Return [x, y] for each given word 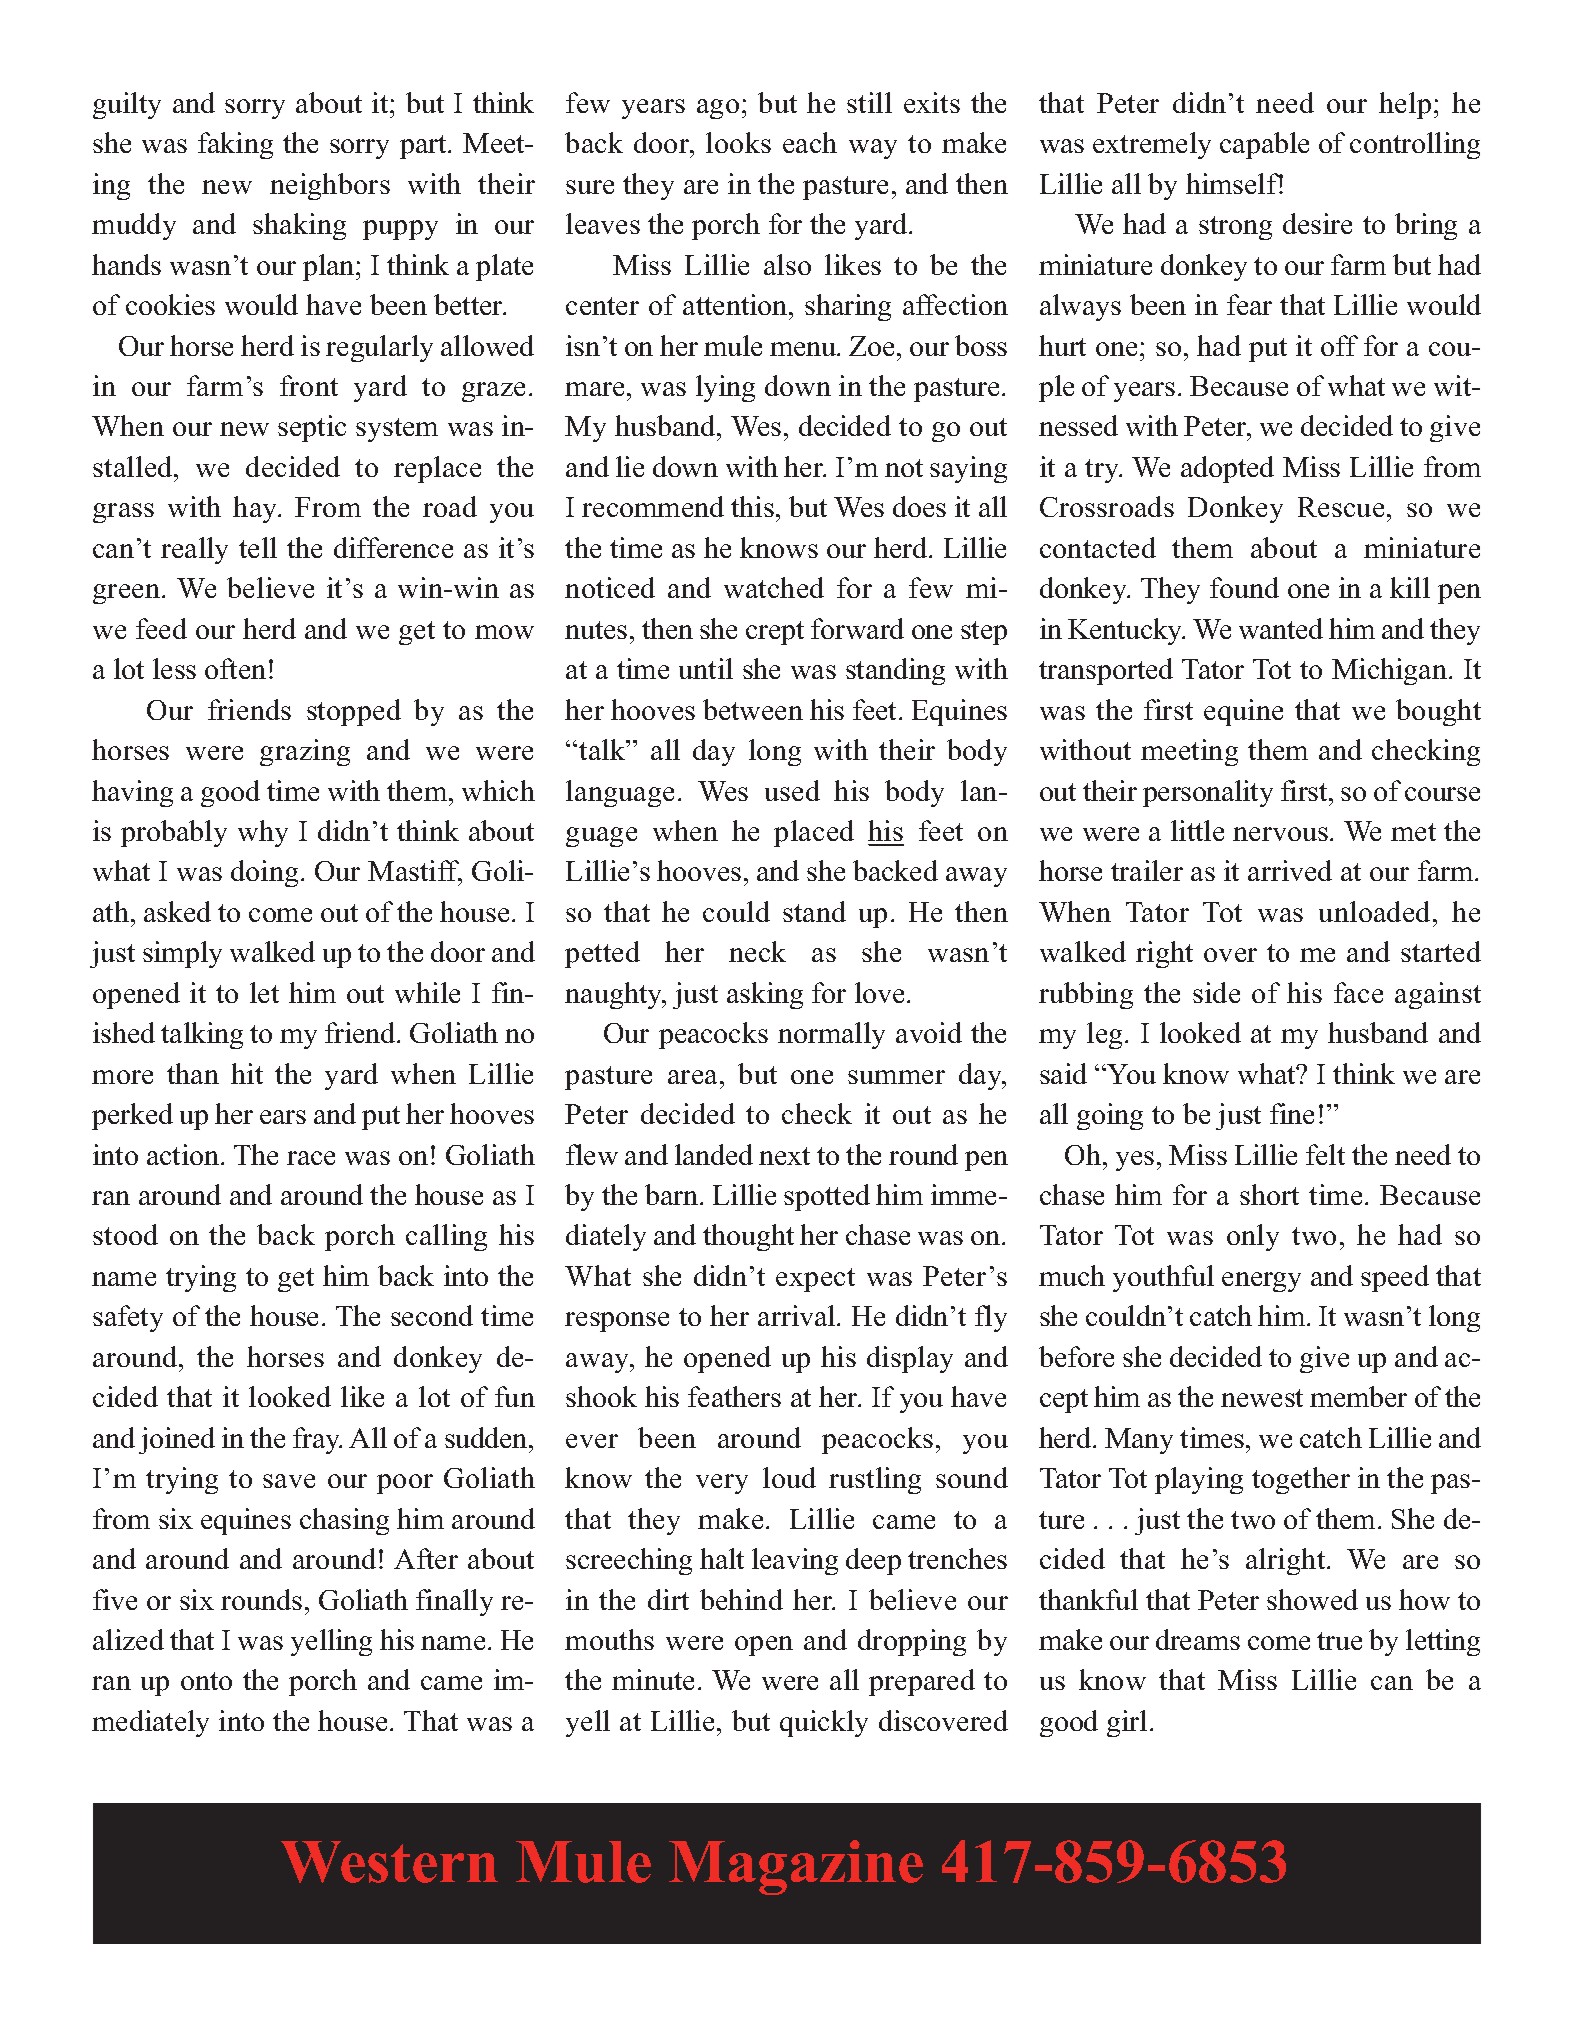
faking [235, 145]
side [1216, 992]
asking [765, 995]
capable [1264, 145]
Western [389, 1862]
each [810, 142]
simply [182, 954]
